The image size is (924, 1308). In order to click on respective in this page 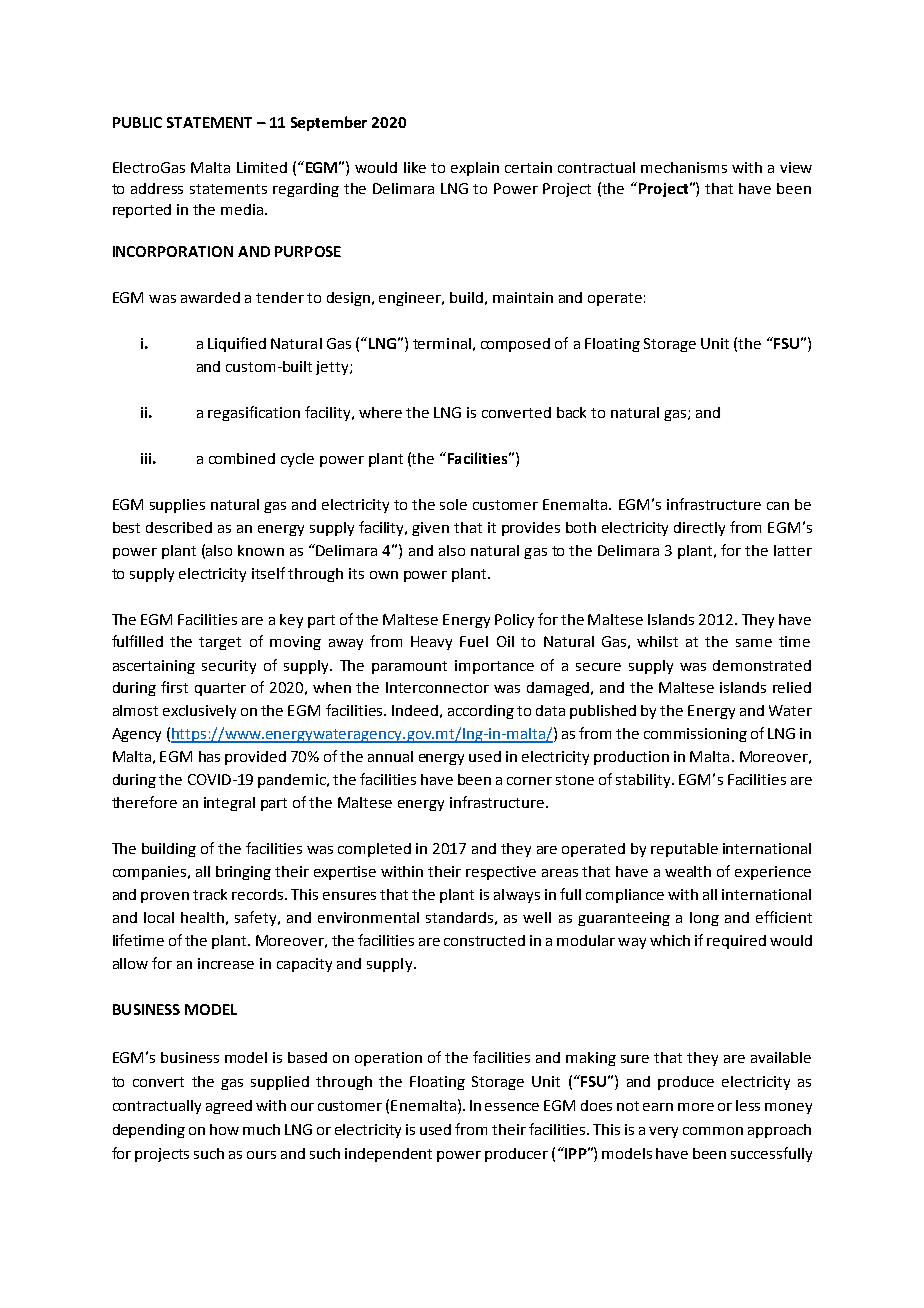, I will do `click(501, 873)`.
